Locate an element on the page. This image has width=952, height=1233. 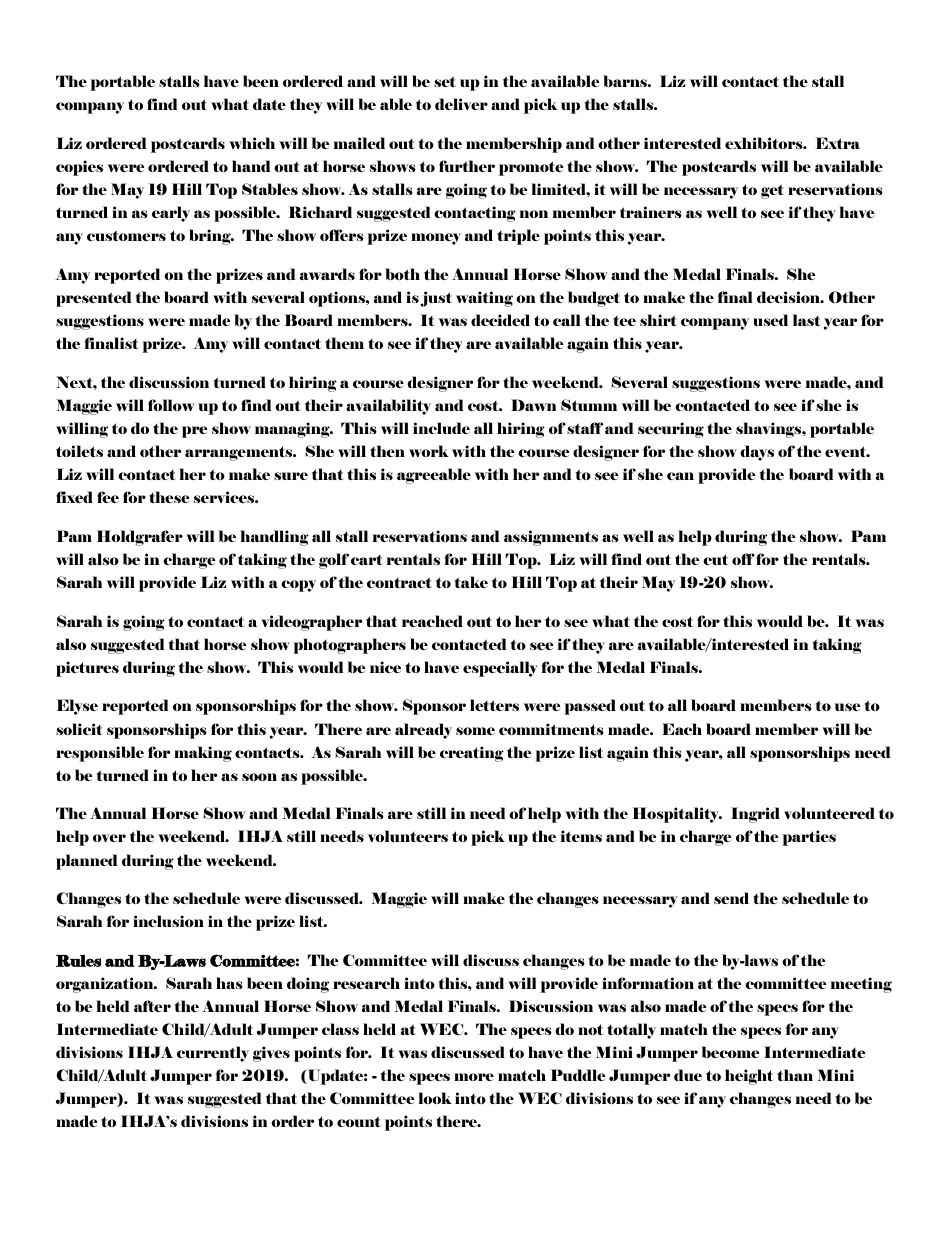
Ingrid is located at coordinates (755, 815).
